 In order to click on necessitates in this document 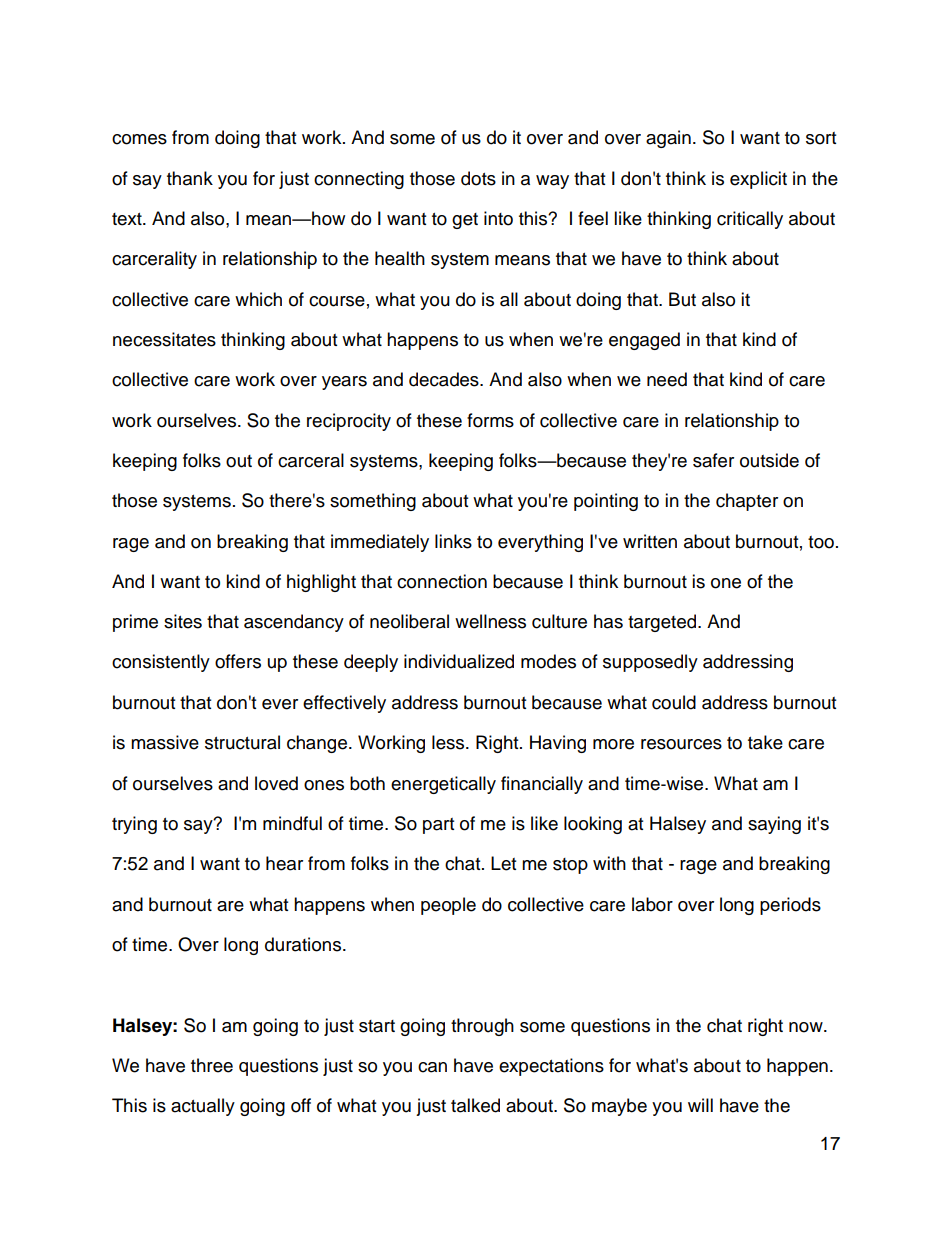, I will do `click(164, 339)`.
